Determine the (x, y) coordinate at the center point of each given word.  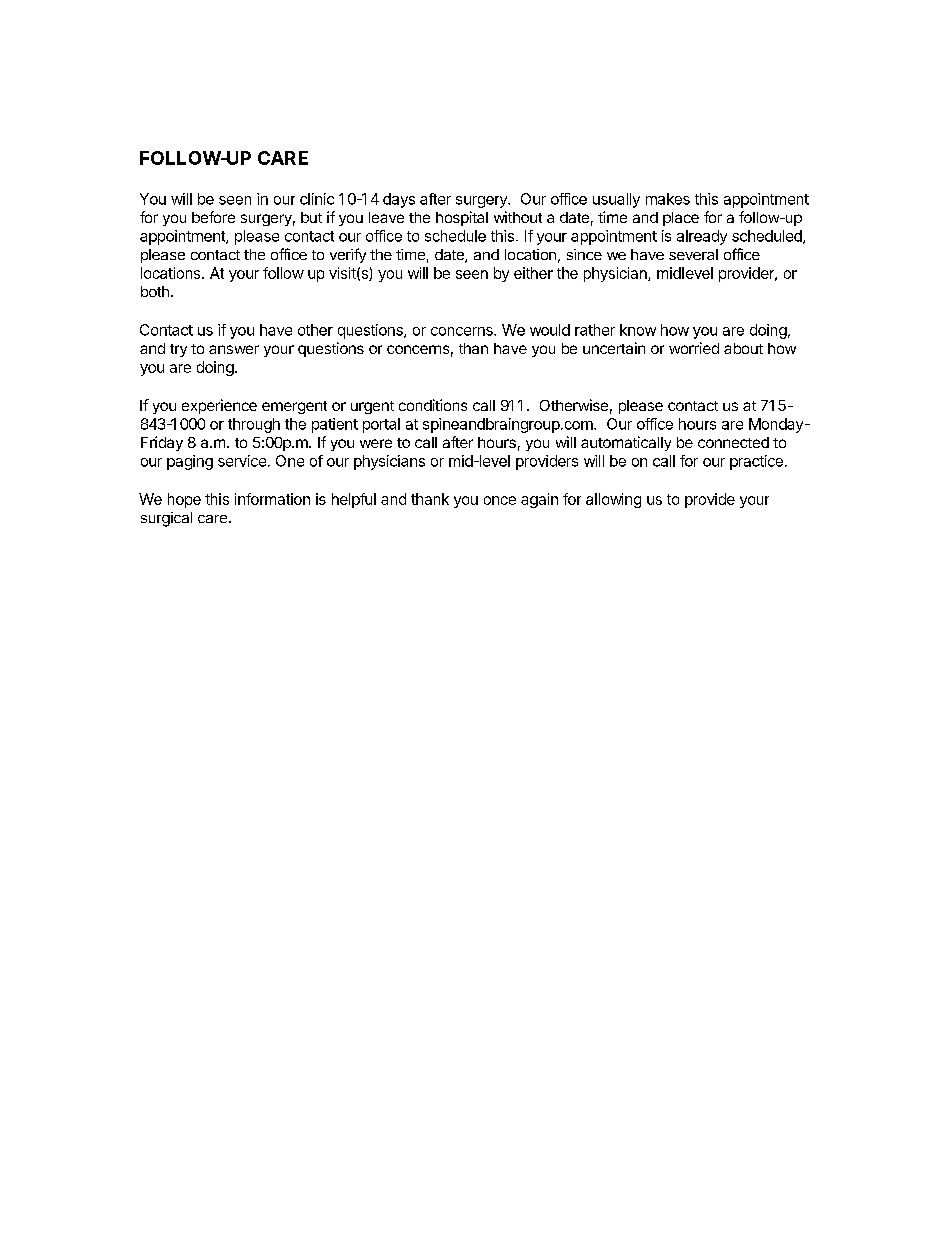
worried (694, 348)
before (213, 217)
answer (234, 349)
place (681, 219)
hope (184, 500)
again (539, 500)
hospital (462, 218)
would (550, 330)
